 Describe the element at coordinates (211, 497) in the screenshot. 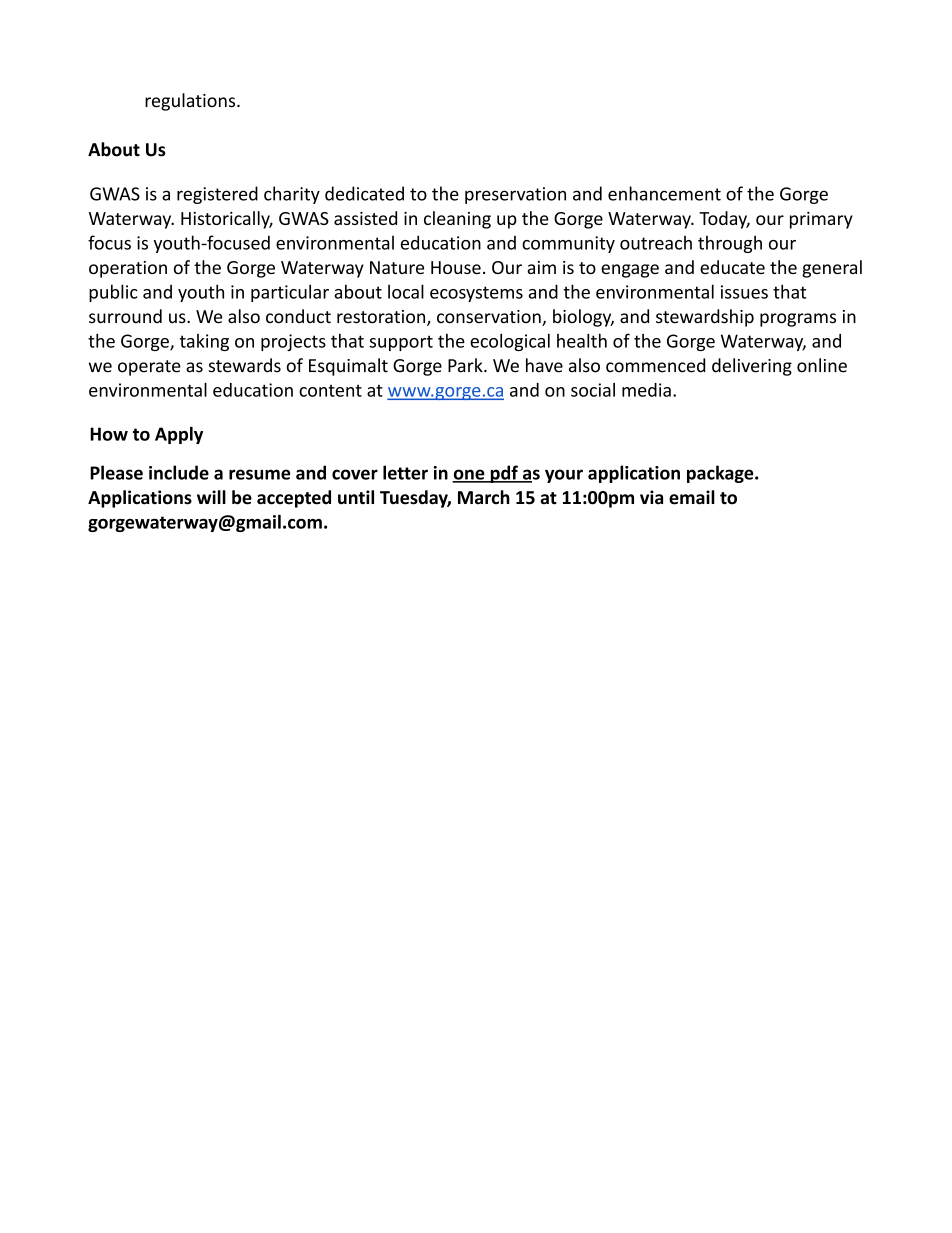

I see `will` at that location.
